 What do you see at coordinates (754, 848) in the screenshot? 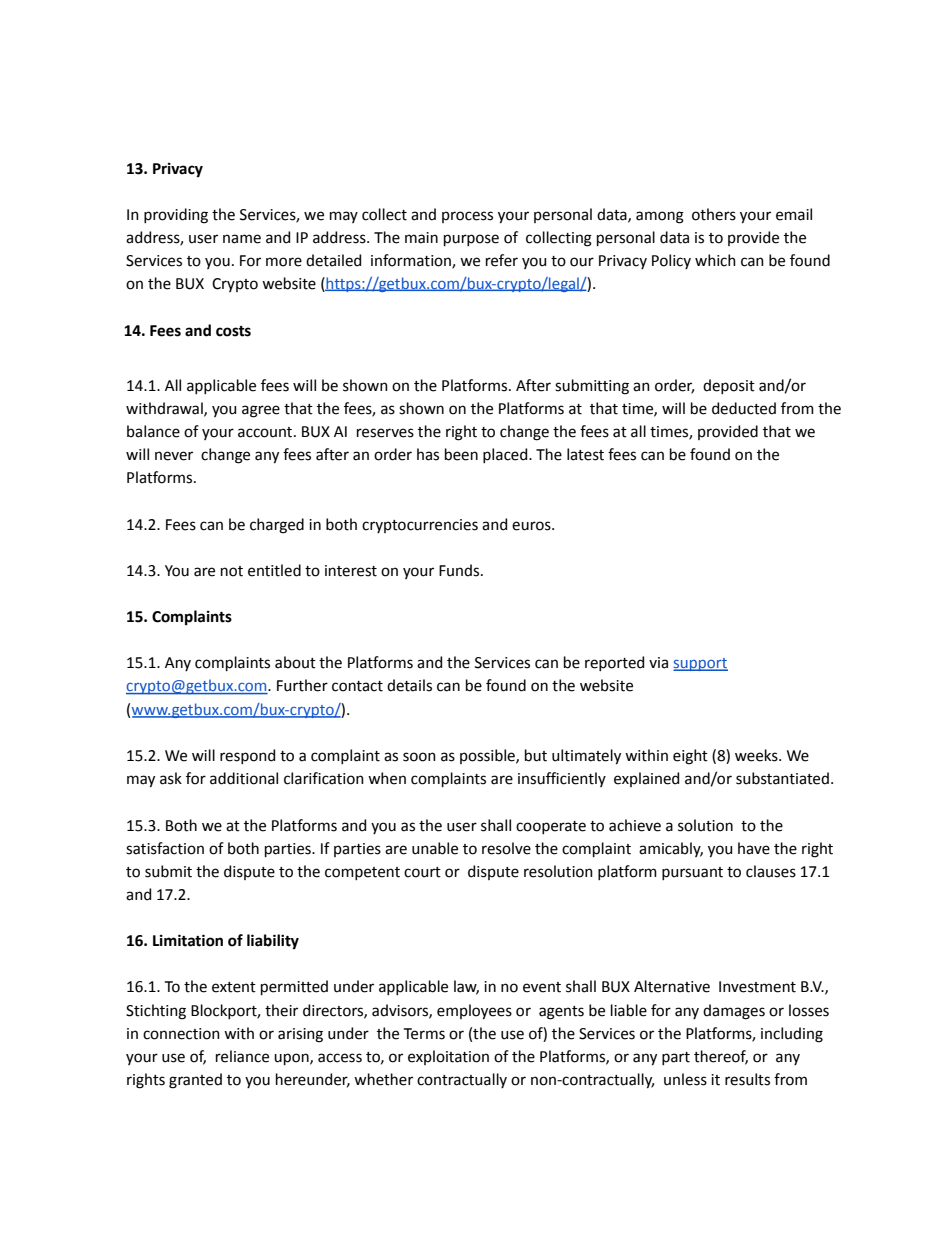
I see `have` at bounding box center [754, 848].
